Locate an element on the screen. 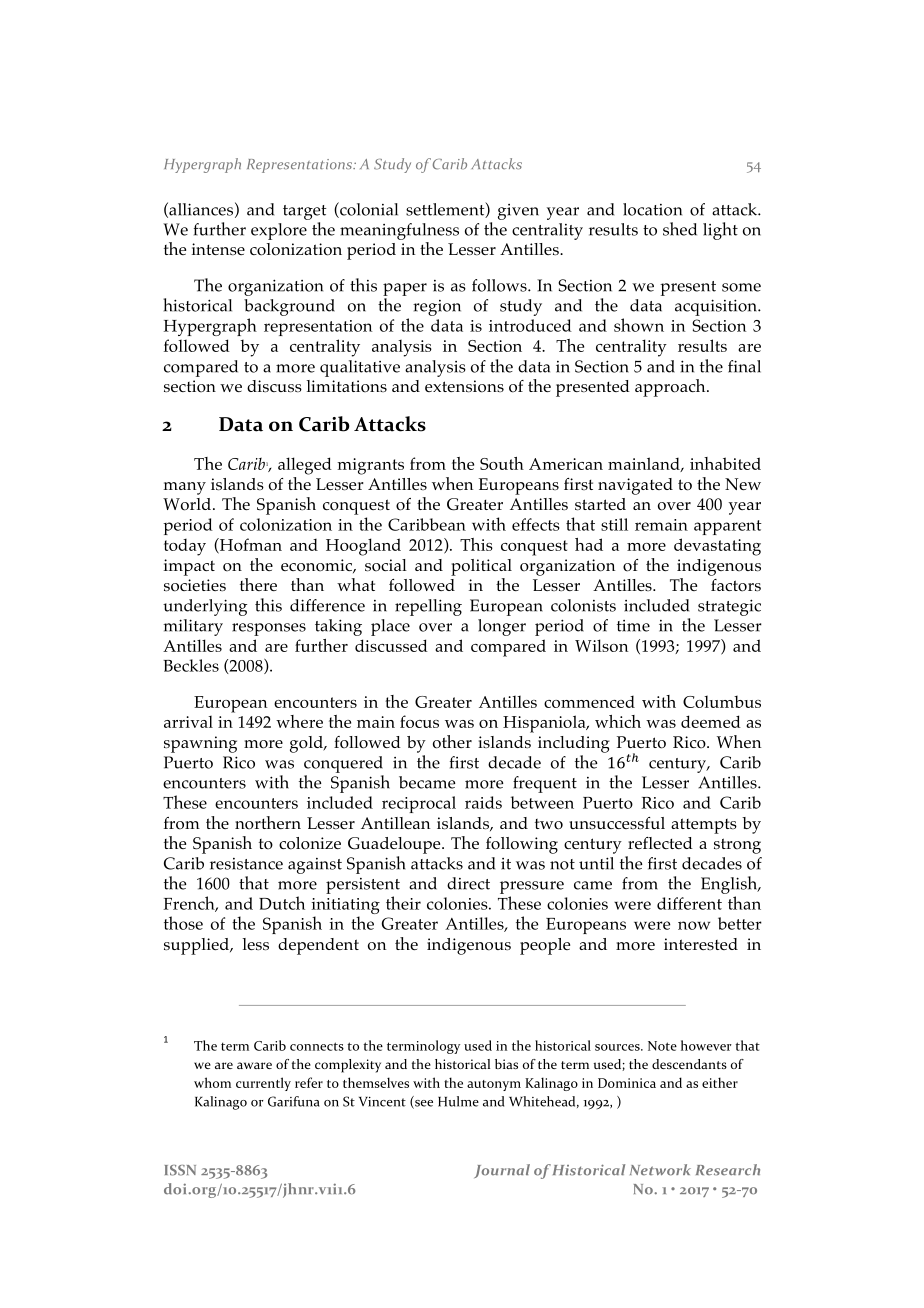 Image resolution: width=924 pixels, height=1308 pixels. explore is located at coordinates (279, 231).
